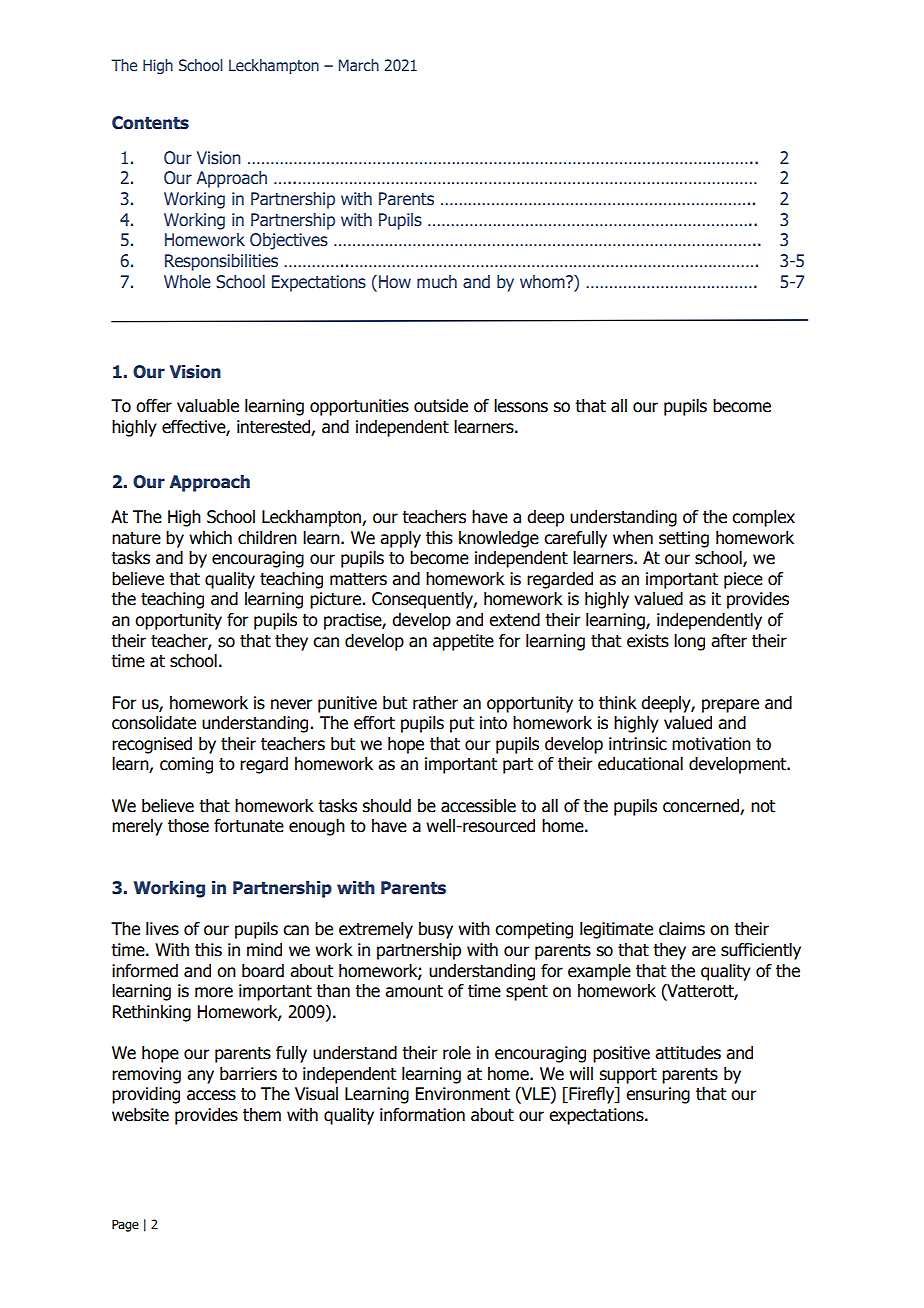  Describe the element at coordinates (154, 723) in the screenshot. I see `consolidate` at that location.
